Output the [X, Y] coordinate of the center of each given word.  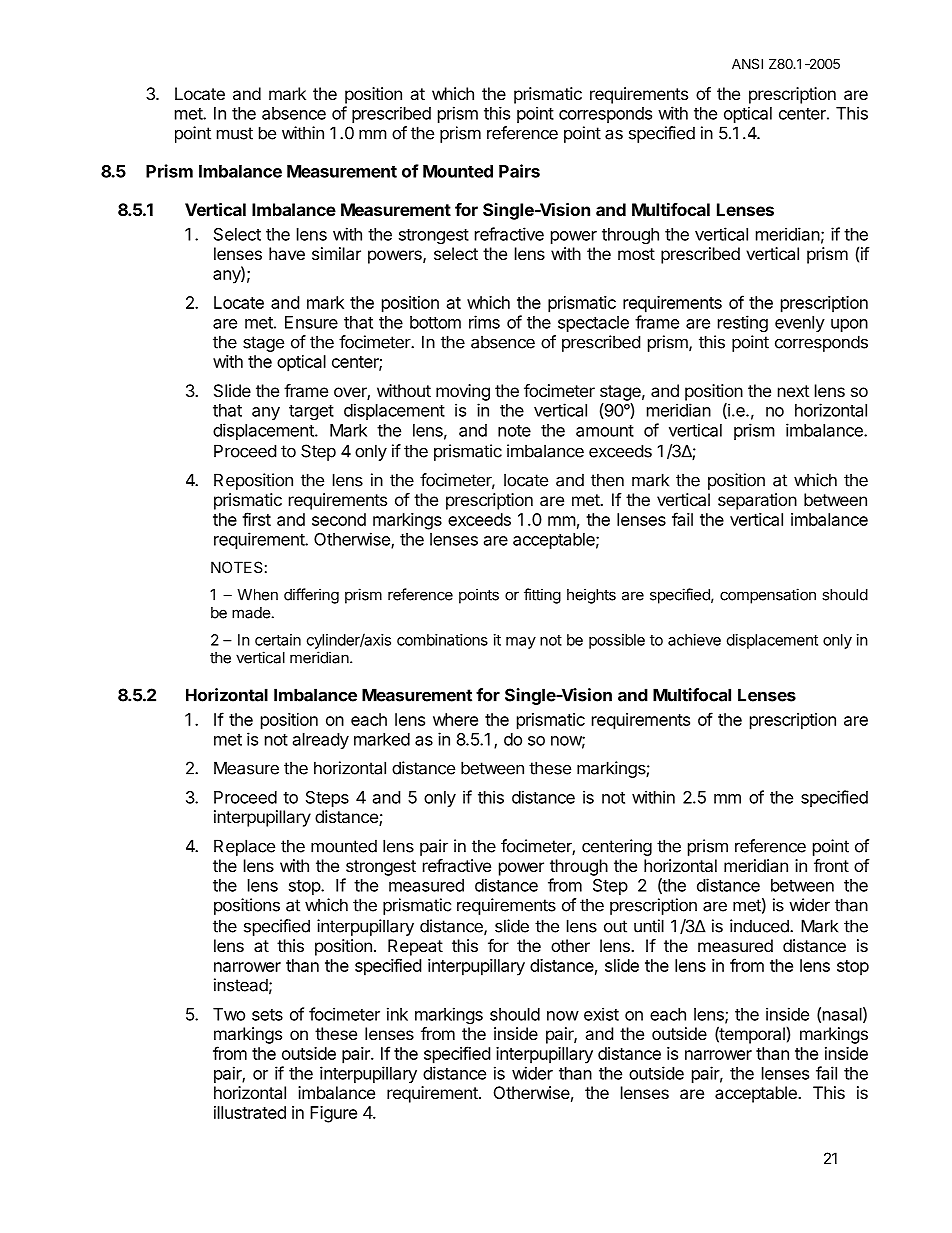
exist [601, 1014]
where [455, 719]
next [793, 391]
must [235, 133]
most [636, 254]
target [311, 412]
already [321, 741]
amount [605, 431]
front [831, 865]
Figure [333, 1114]
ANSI [747, 63]
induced [760, 926]
